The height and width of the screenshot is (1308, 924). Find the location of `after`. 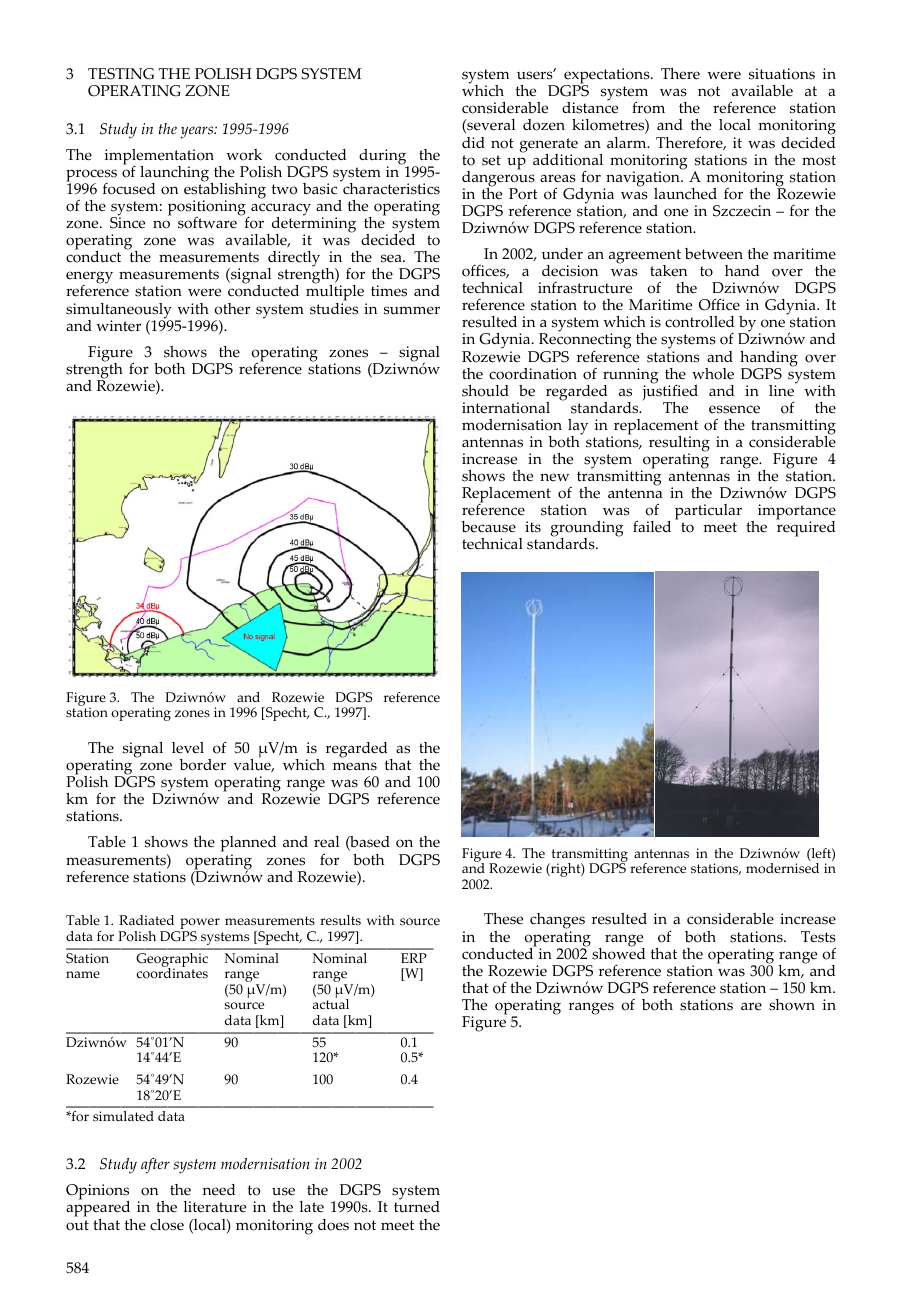

after is located at coordinates (155, 1166).
